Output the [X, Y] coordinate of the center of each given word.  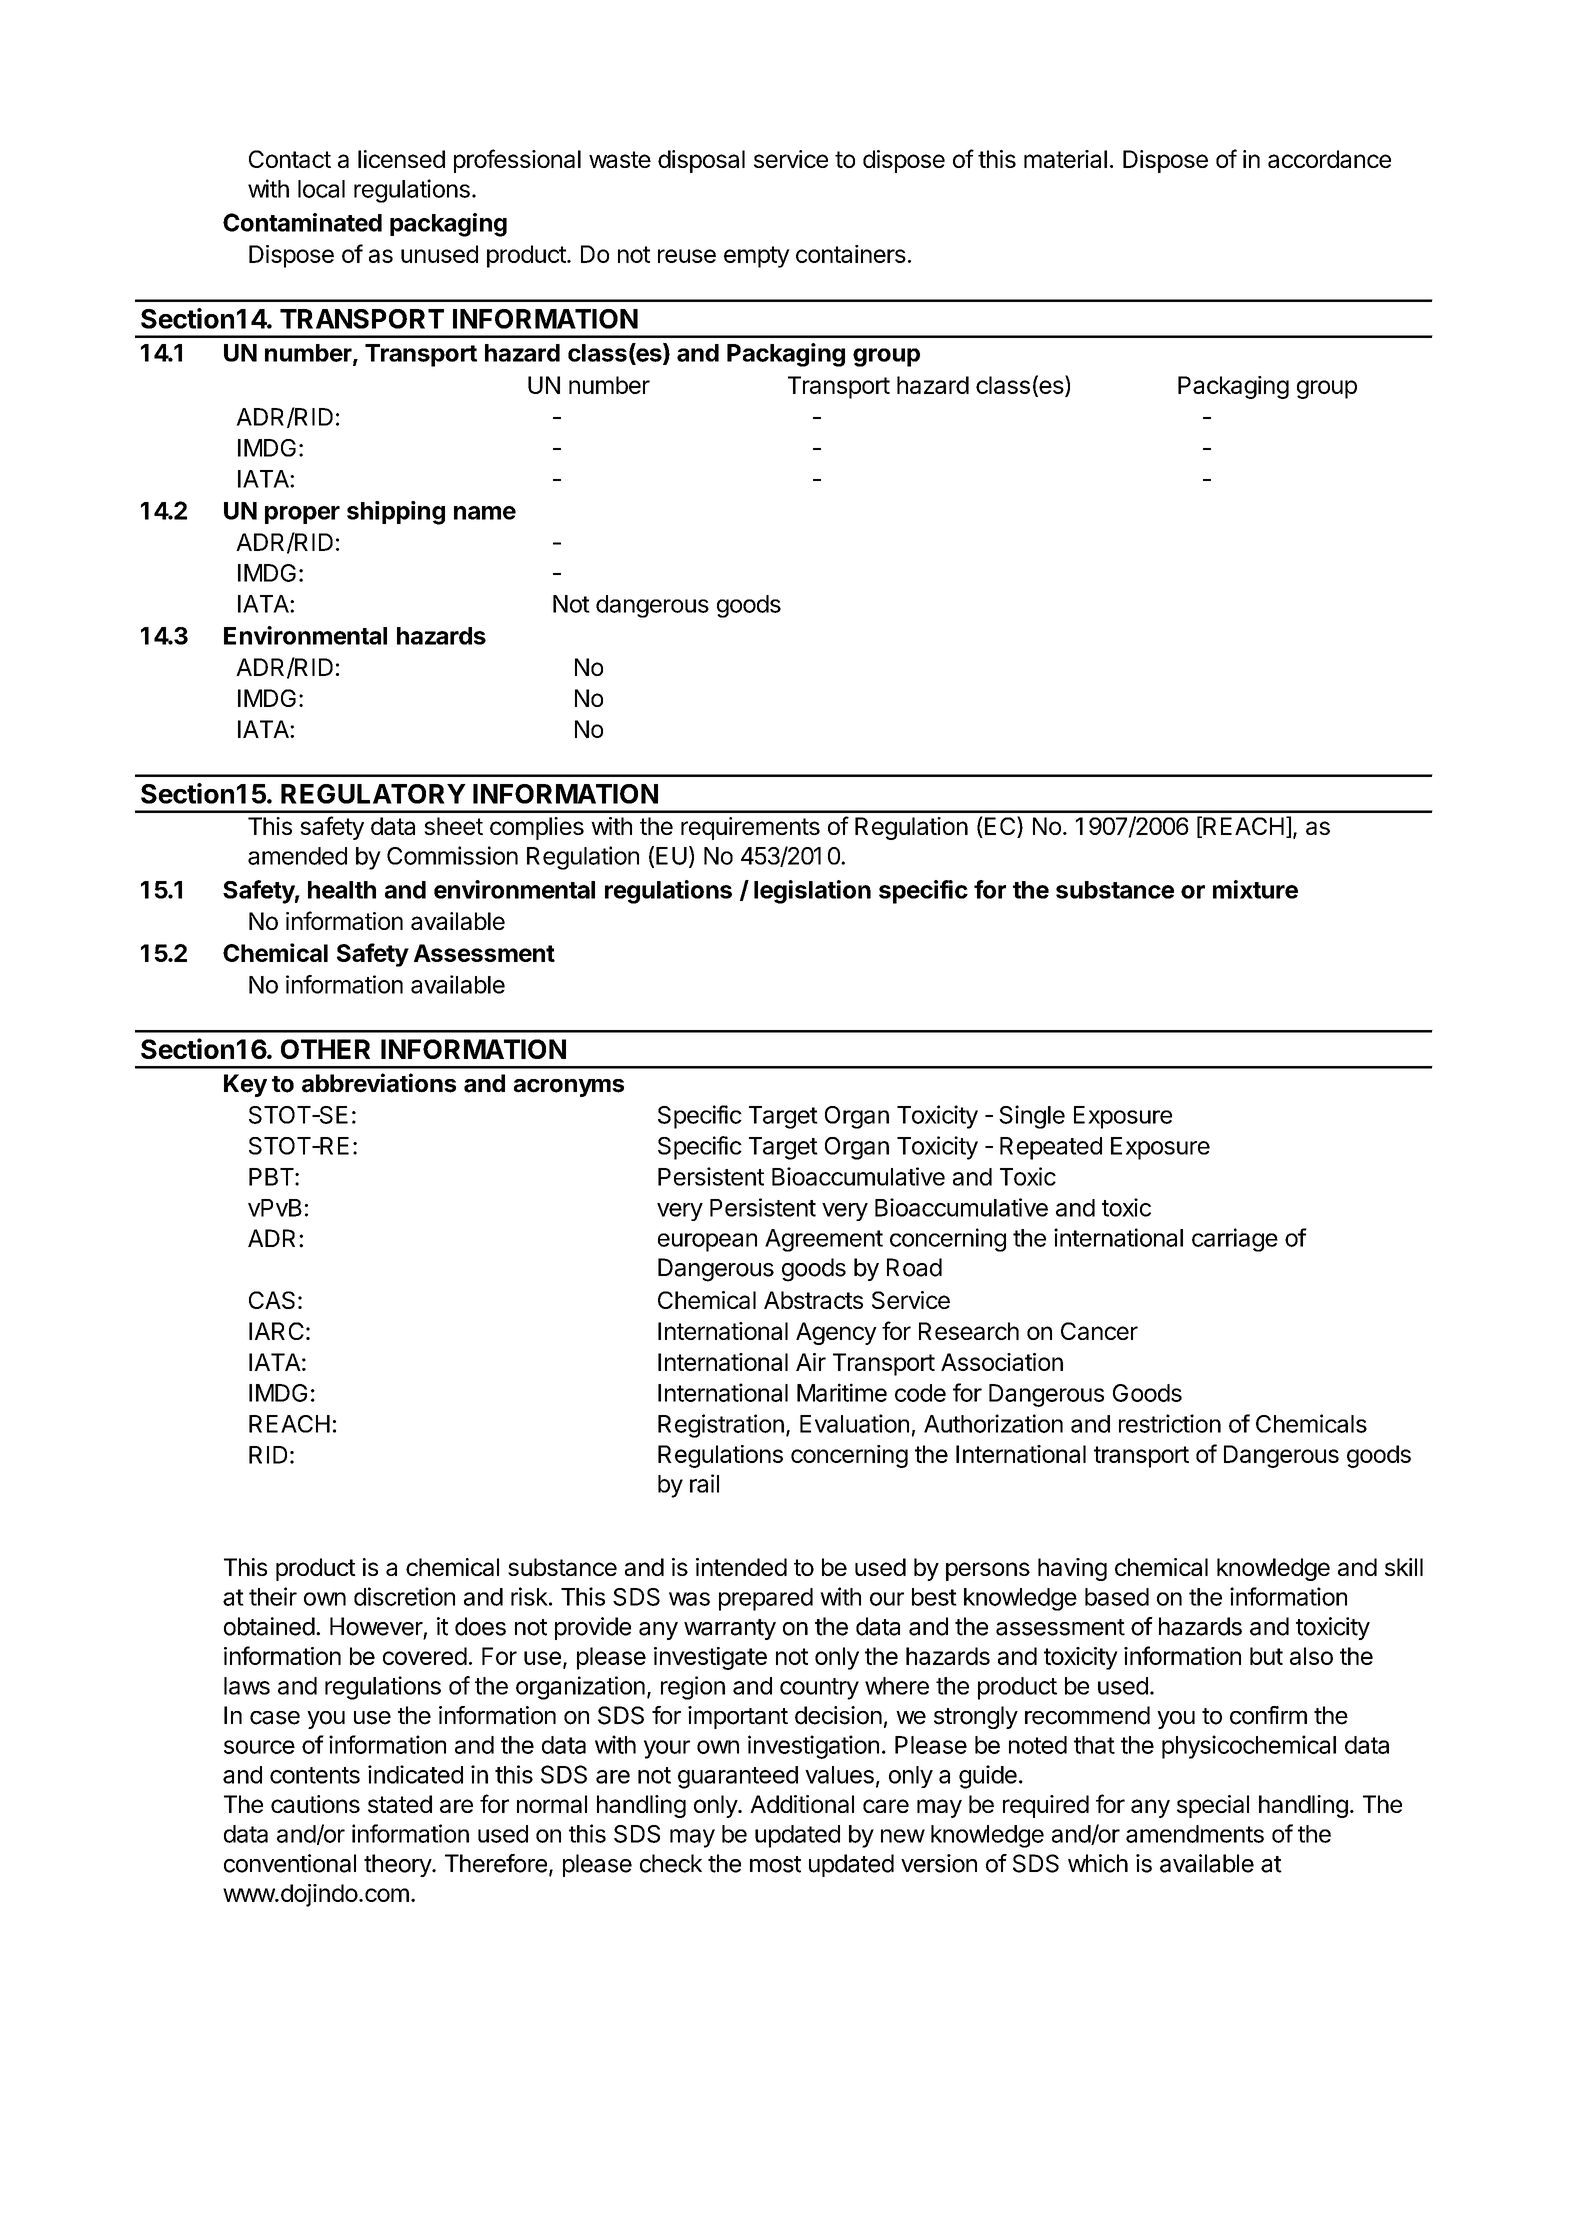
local [321, 189]
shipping [396, 513]
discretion [404, 1596]
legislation [812, 892]
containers [851, 254]
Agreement [824, 1240]
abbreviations [379, 1083]
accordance [1329, 159]
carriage [1235, 1240]
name [485, 513]
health [342, 890]
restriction [1170, 1423]
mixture [1255, 889]
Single [1032, 1117]
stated [400, 1804]
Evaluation [854, 1423]
